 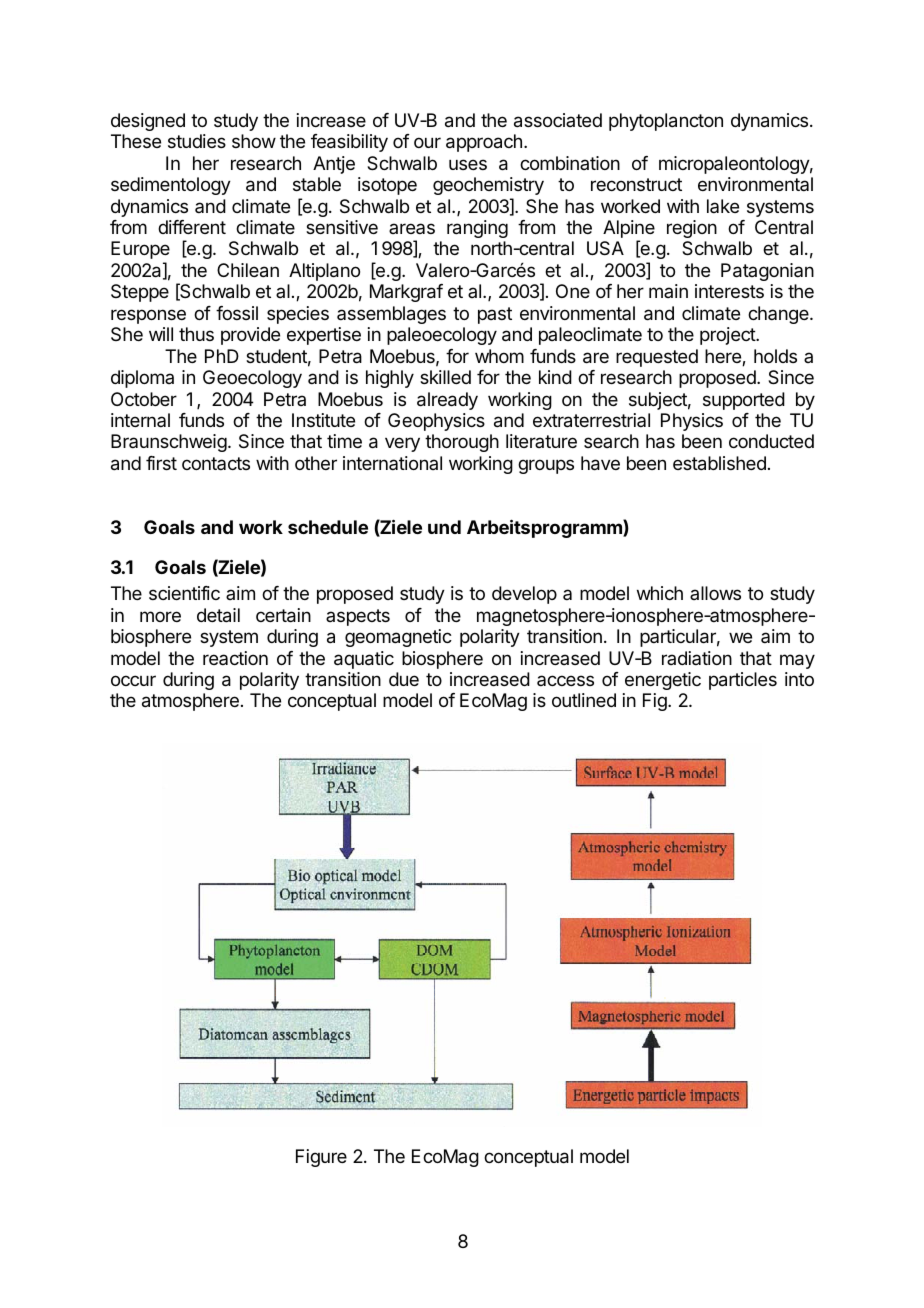 What do you see at coordinates (728, 336) in the screenshot?
I see `project` at bounding box center [728, 336].
